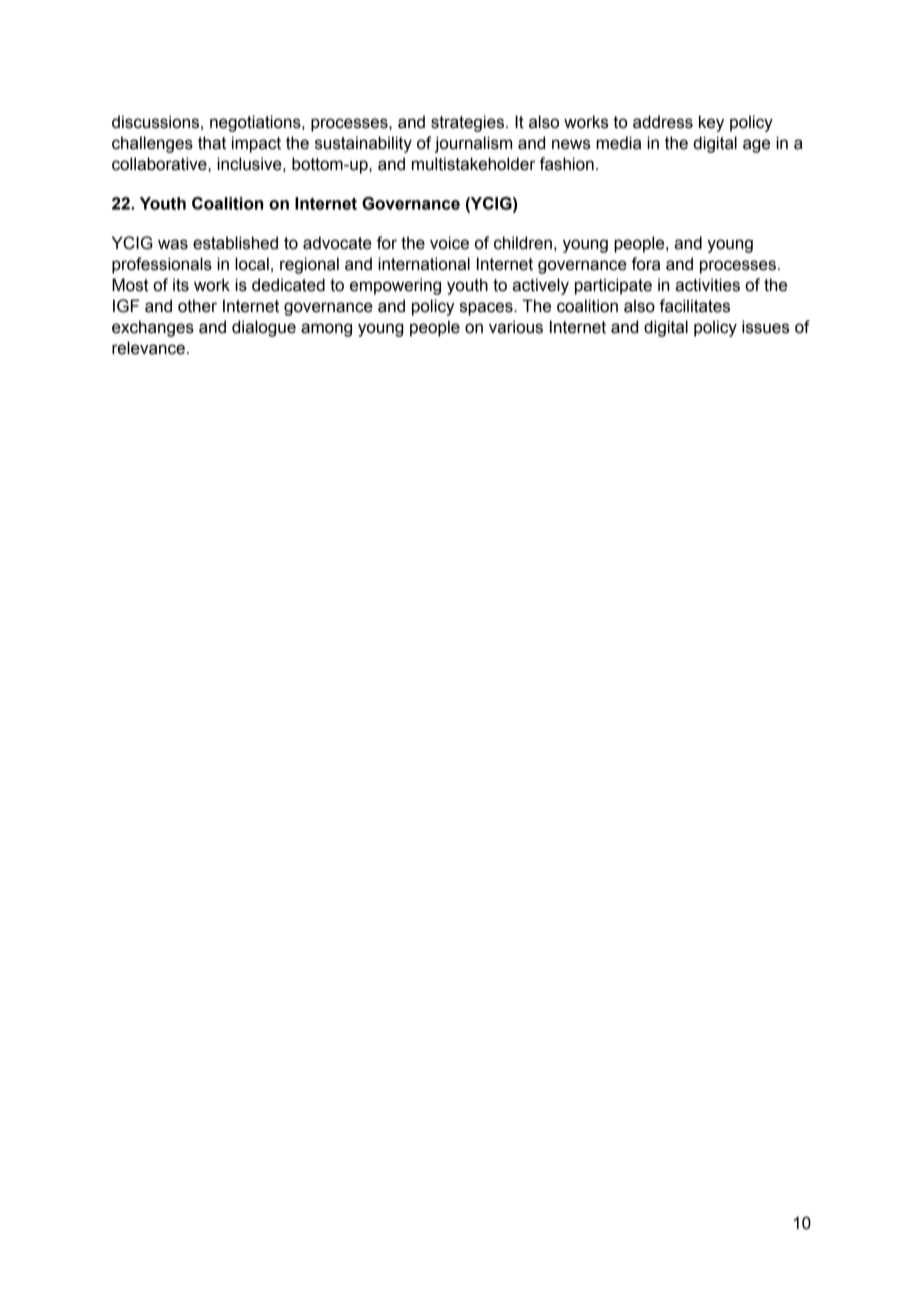 The width and height of the page is (924, 1307). I want to click on professionals, so click(162, 265).
